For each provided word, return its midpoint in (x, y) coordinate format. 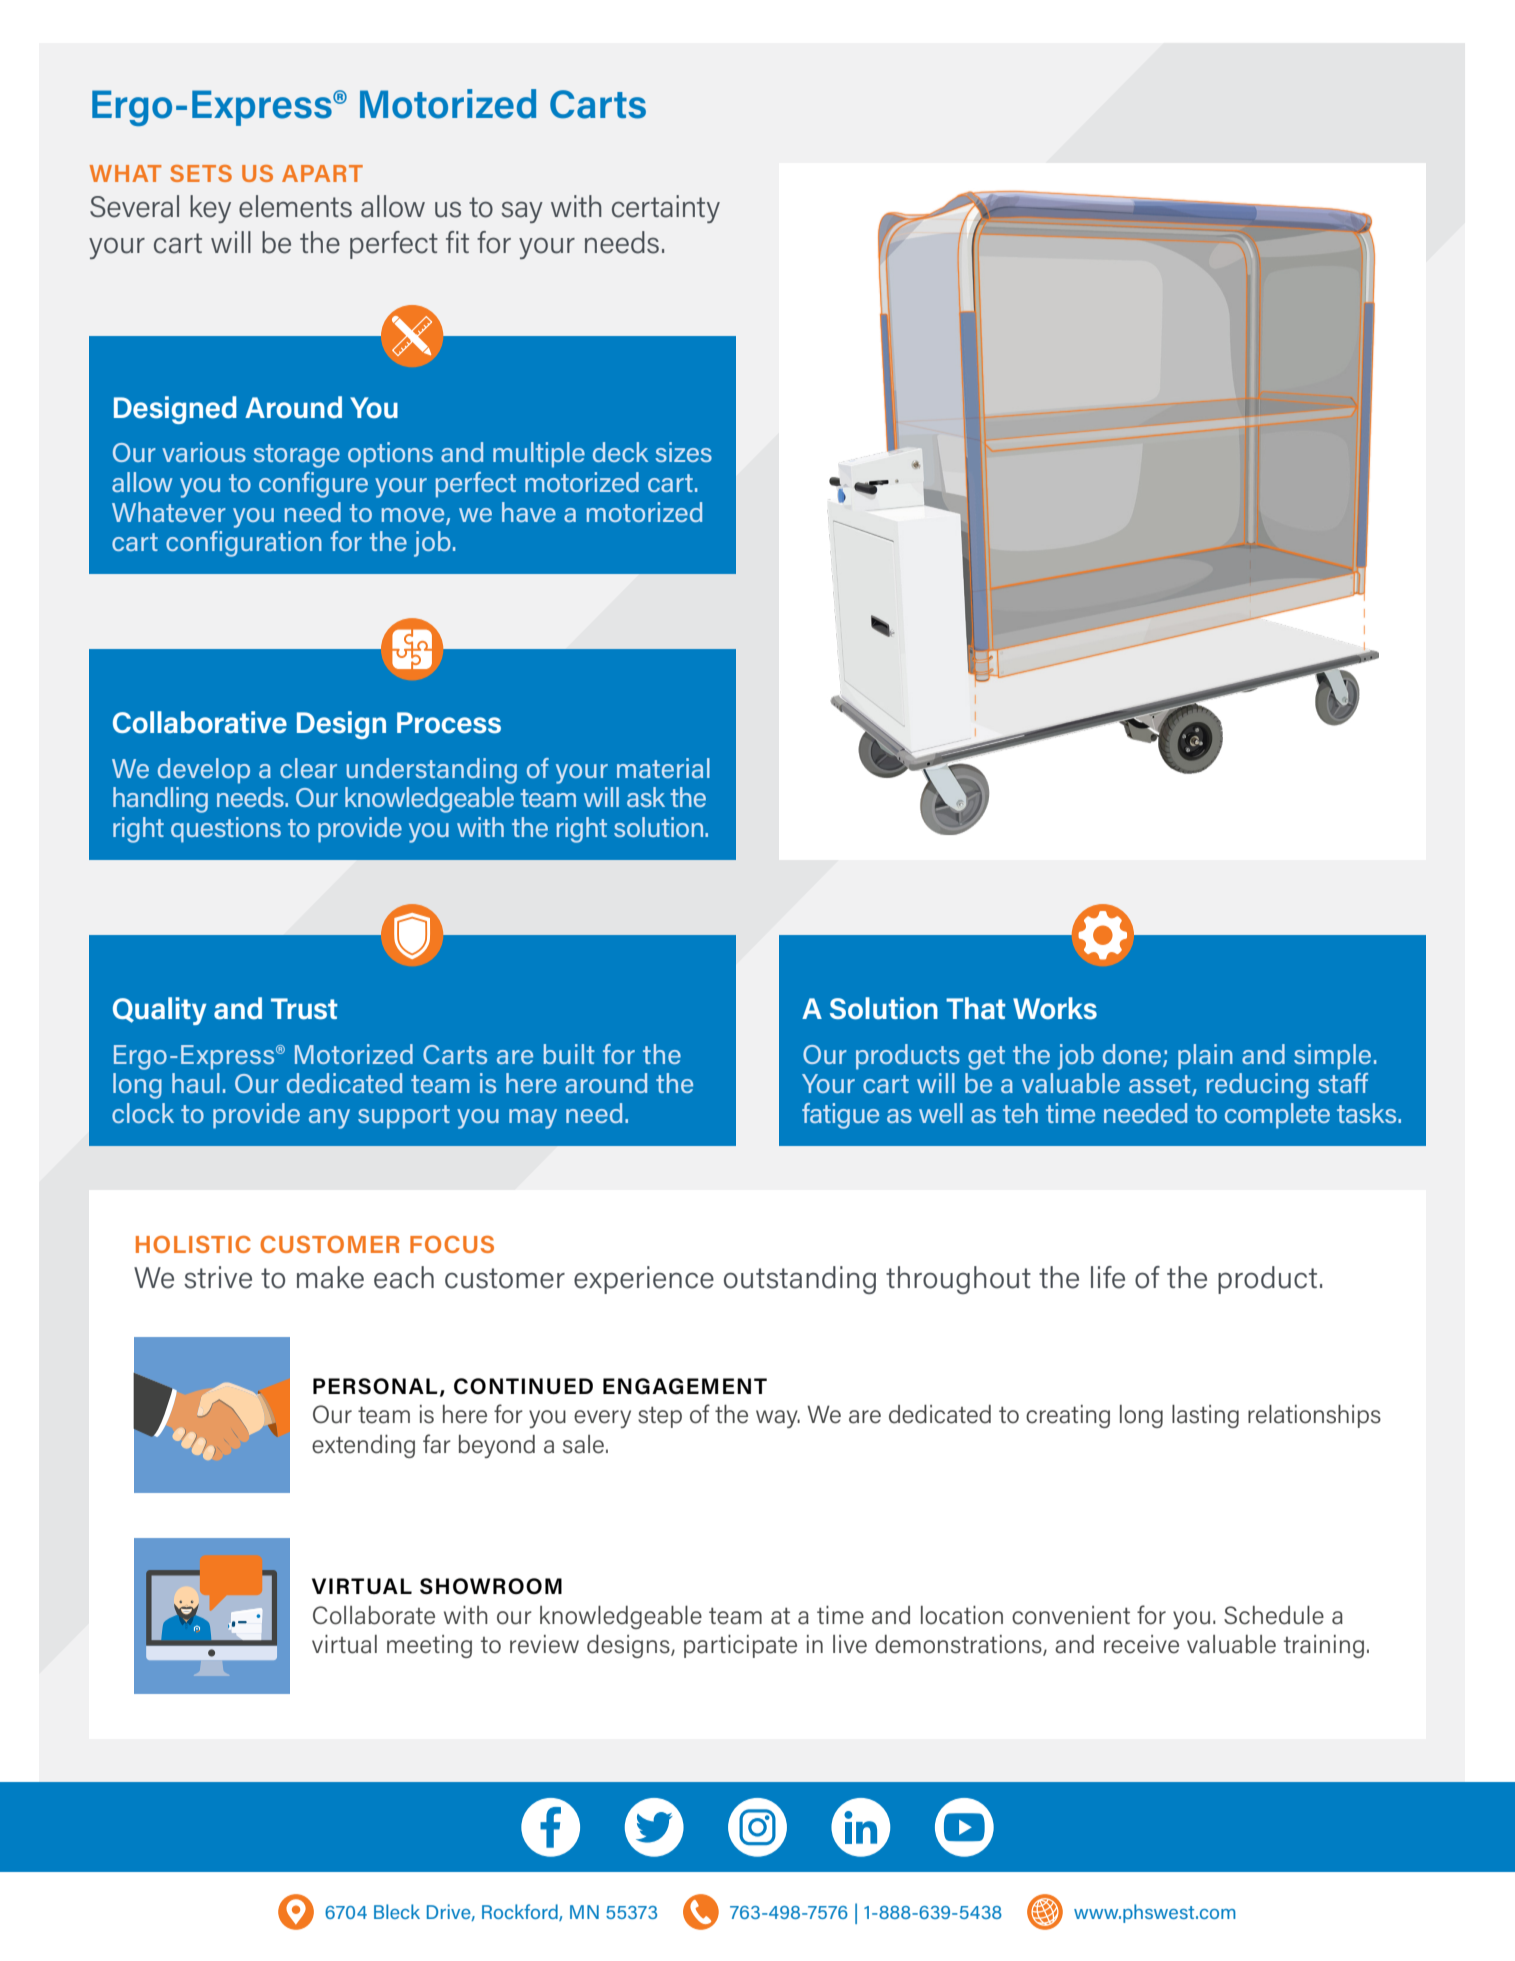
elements (295, 206)
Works (1055, 1008)
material (663, 768)
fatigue (840, 1116)
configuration (244, 544)
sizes (683, 452)
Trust (304, 1009)
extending (363, 1446)
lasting (1205, 1416)
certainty (666, 209)
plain (1205, 1057)
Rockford (521, 1912)
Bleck (397, 1911)
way (778, 1419)
